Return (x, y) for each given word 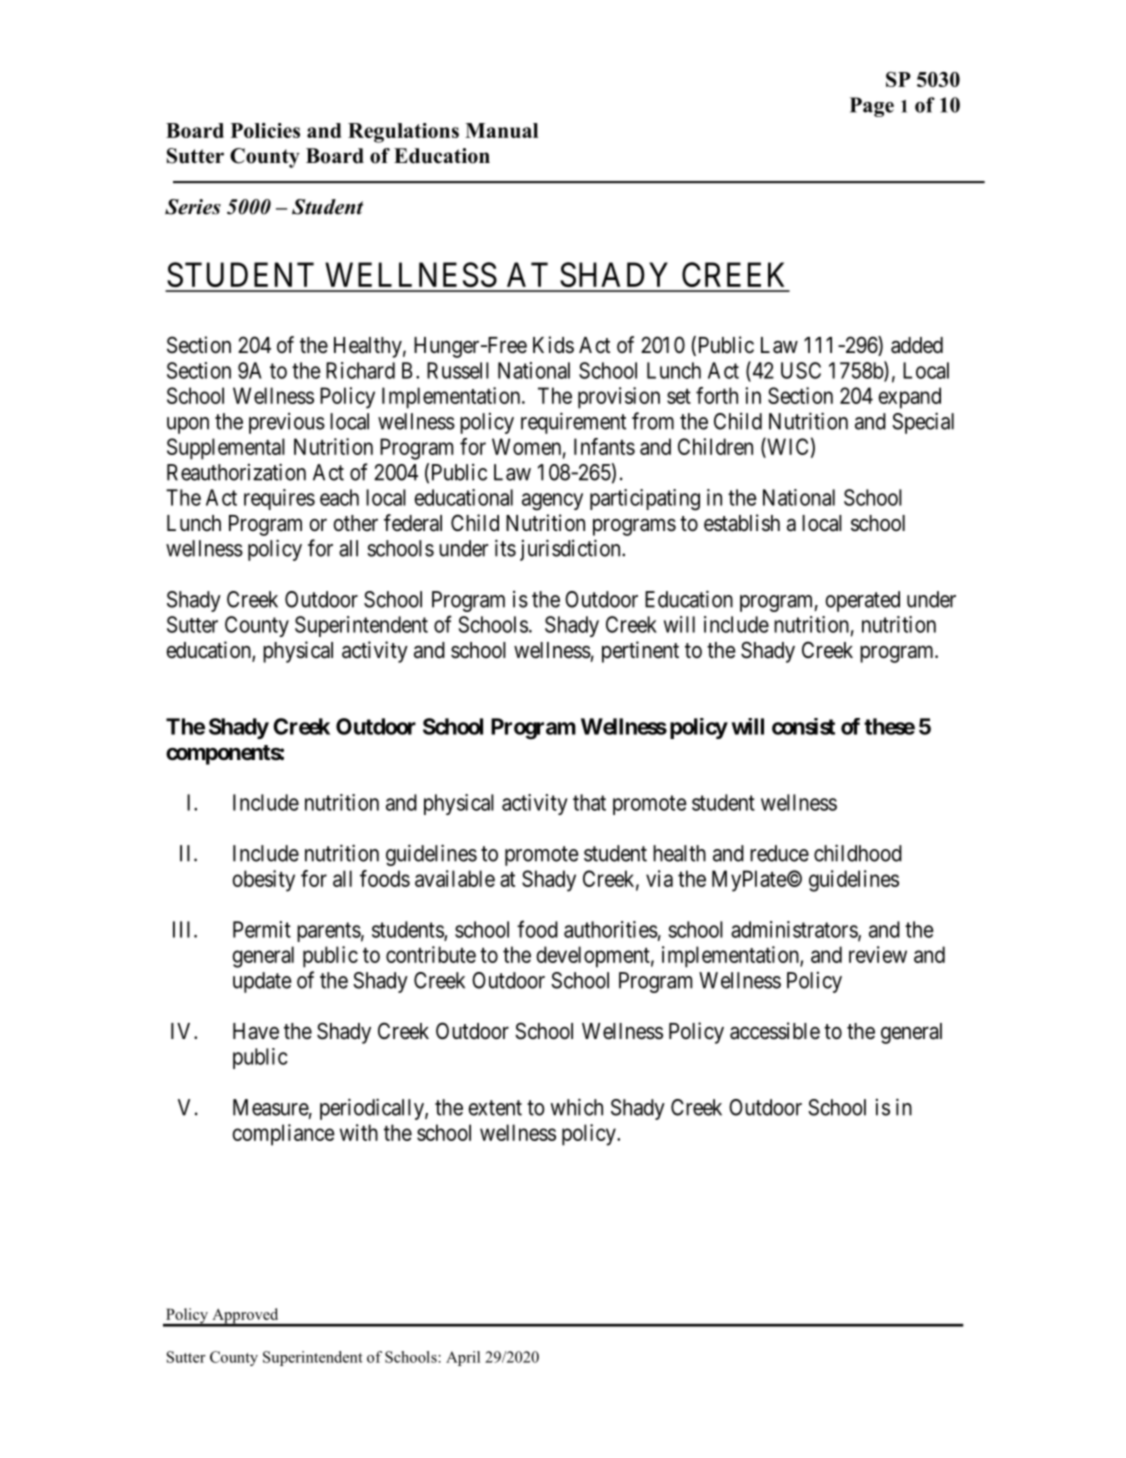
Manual (501, 130)
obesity (263, 881)
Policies (265, 130)
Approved (245, 1317)
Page (872, 107)
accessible (775, 1031)
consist (803, 726)
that (589, 802)
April (463, 1358)
